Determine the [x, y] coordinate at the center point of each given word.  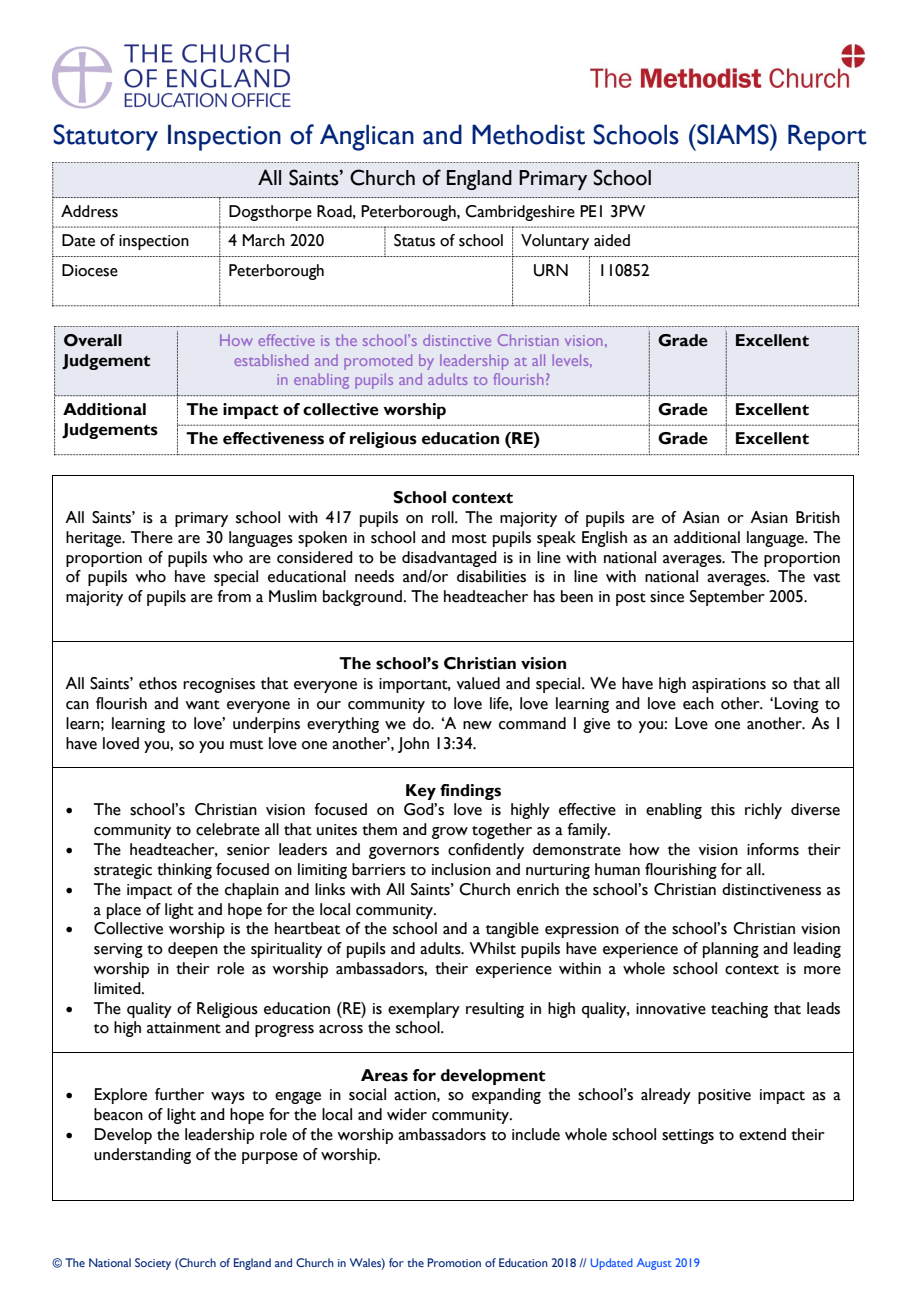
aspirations [729, 685]
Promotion [454, 1262]
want [202, 705]
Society [153, 1264]
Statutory [105, 137]
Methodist [528, 134]
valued [478, 683]
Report [827, 137]
